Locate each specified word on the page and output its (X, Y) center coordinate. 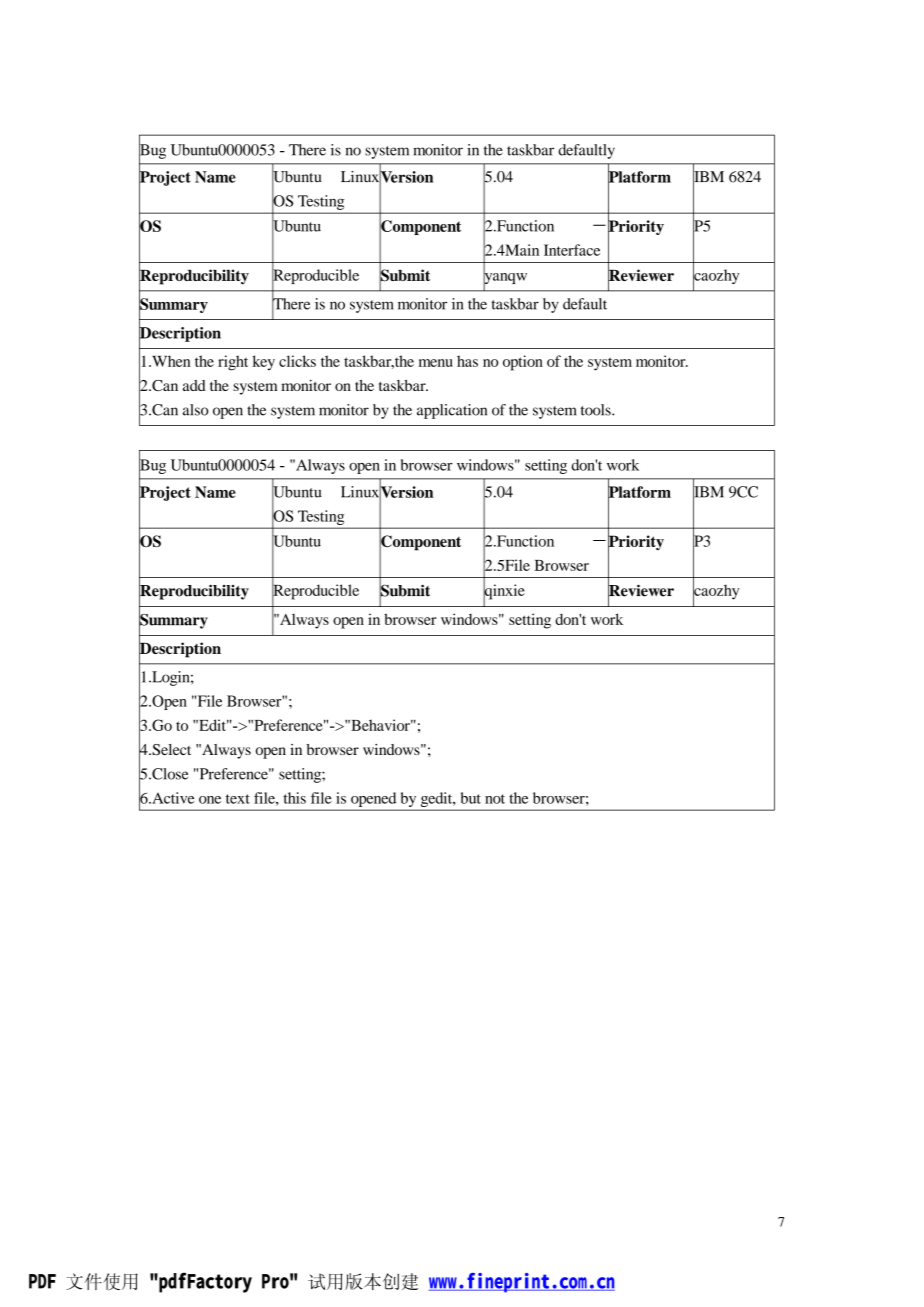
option (523, 363)
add (194, 385)
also (196, 410)
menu (436, 363)
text (238, 799)
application (452, 411)
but (471, 798)
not (495, 799)
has (467, 361)
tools (597, 410)
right (233, 363)
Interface (572, 250)
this (294, 798)
